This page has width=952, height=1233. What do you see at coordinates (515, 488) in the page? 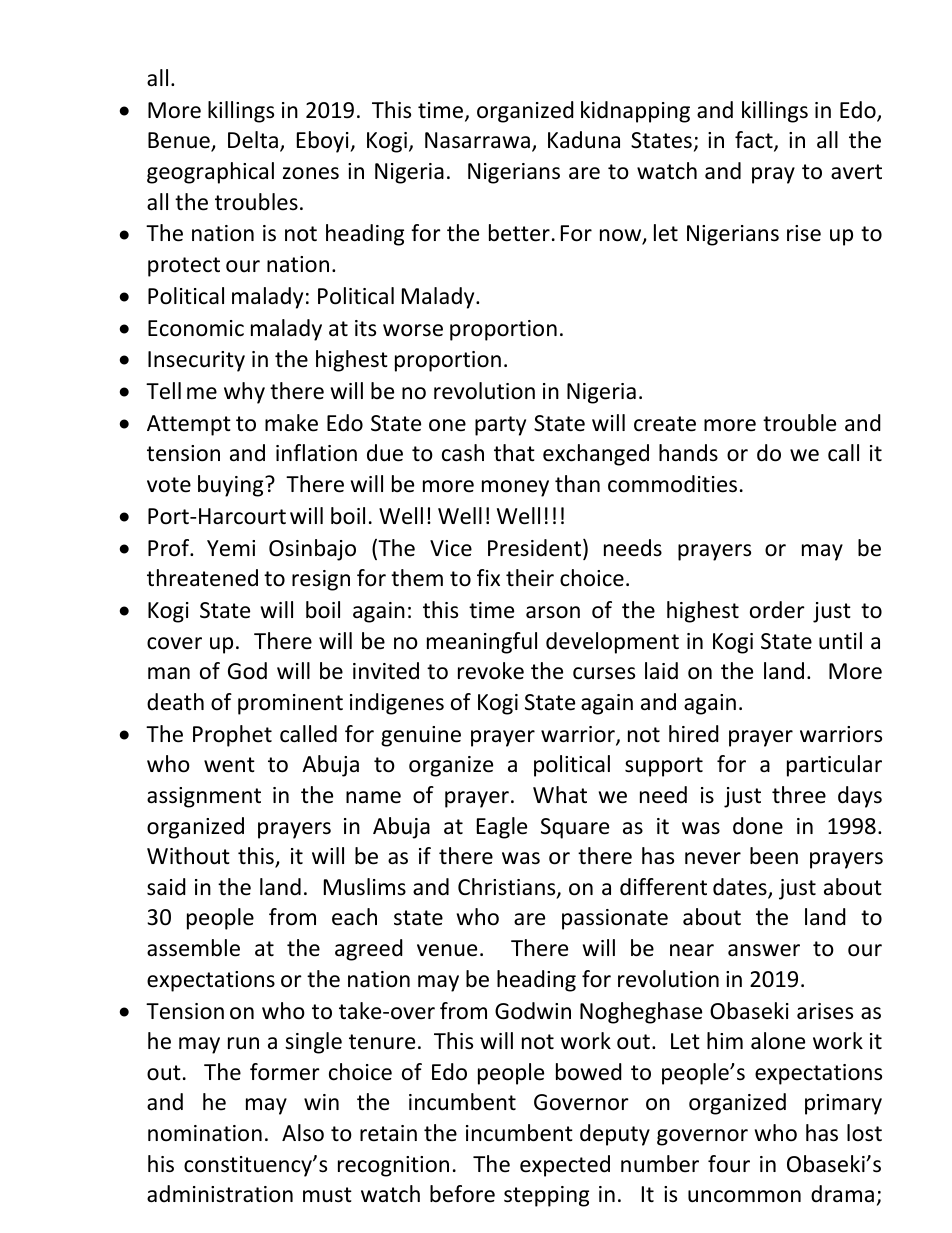
I see `money` at bounding box center [515, 488].
